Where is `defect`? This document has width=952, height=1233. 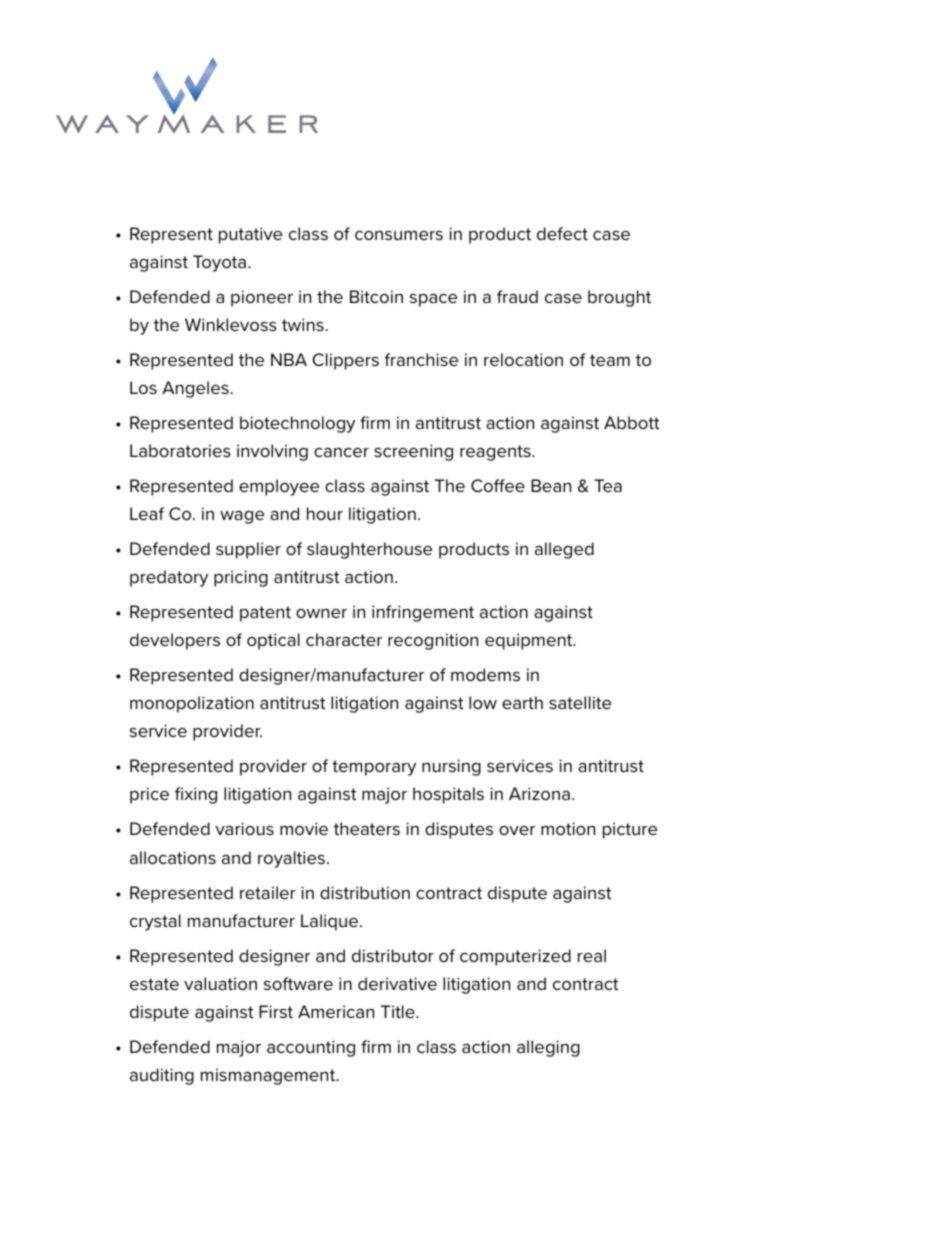 defect is located at coordinates (562, 233).
